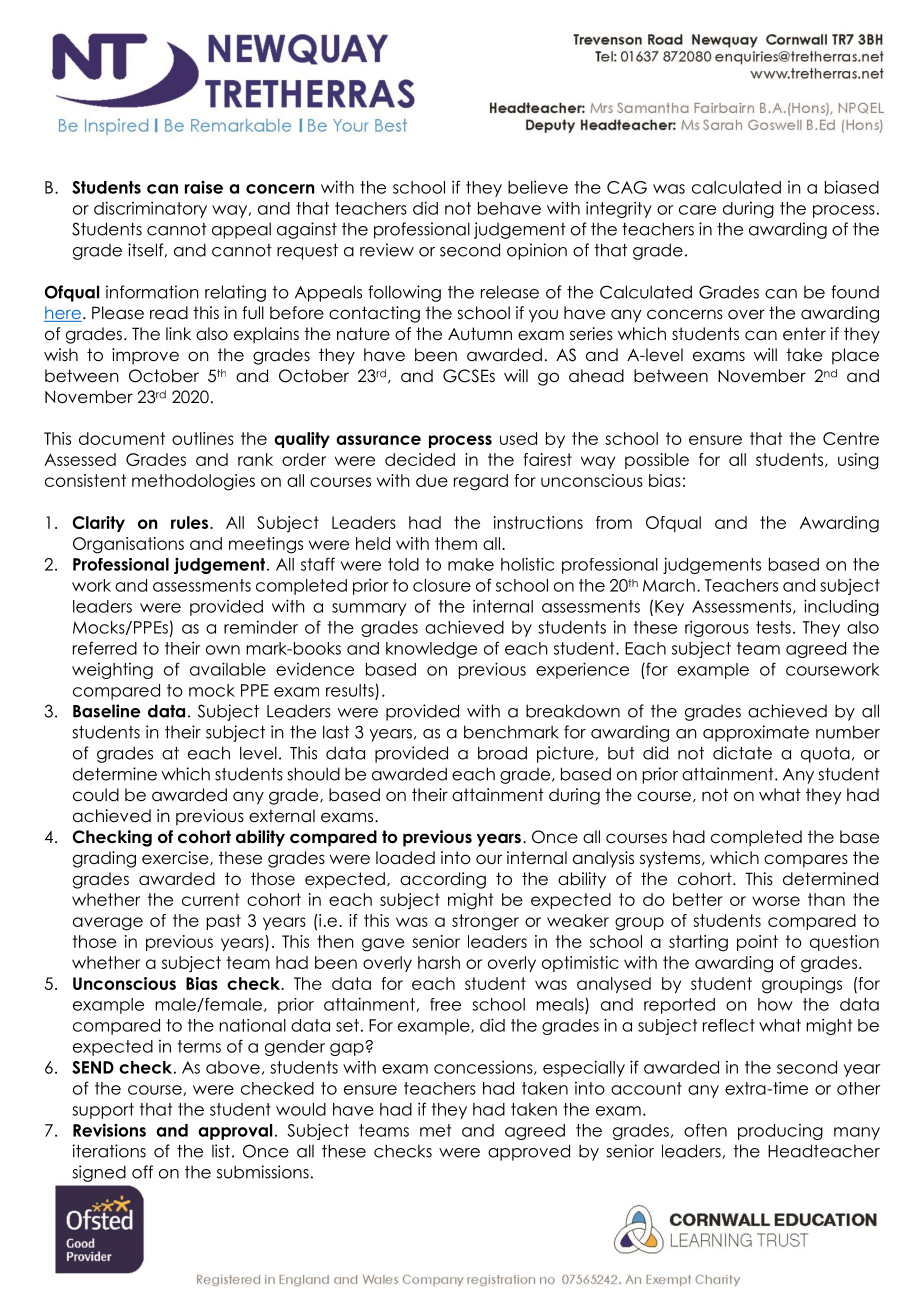 This image has width=924, height=1308. What do you see at coordinates (122, 438) in the image?
I see `document` at bounding box center [122, 438].
